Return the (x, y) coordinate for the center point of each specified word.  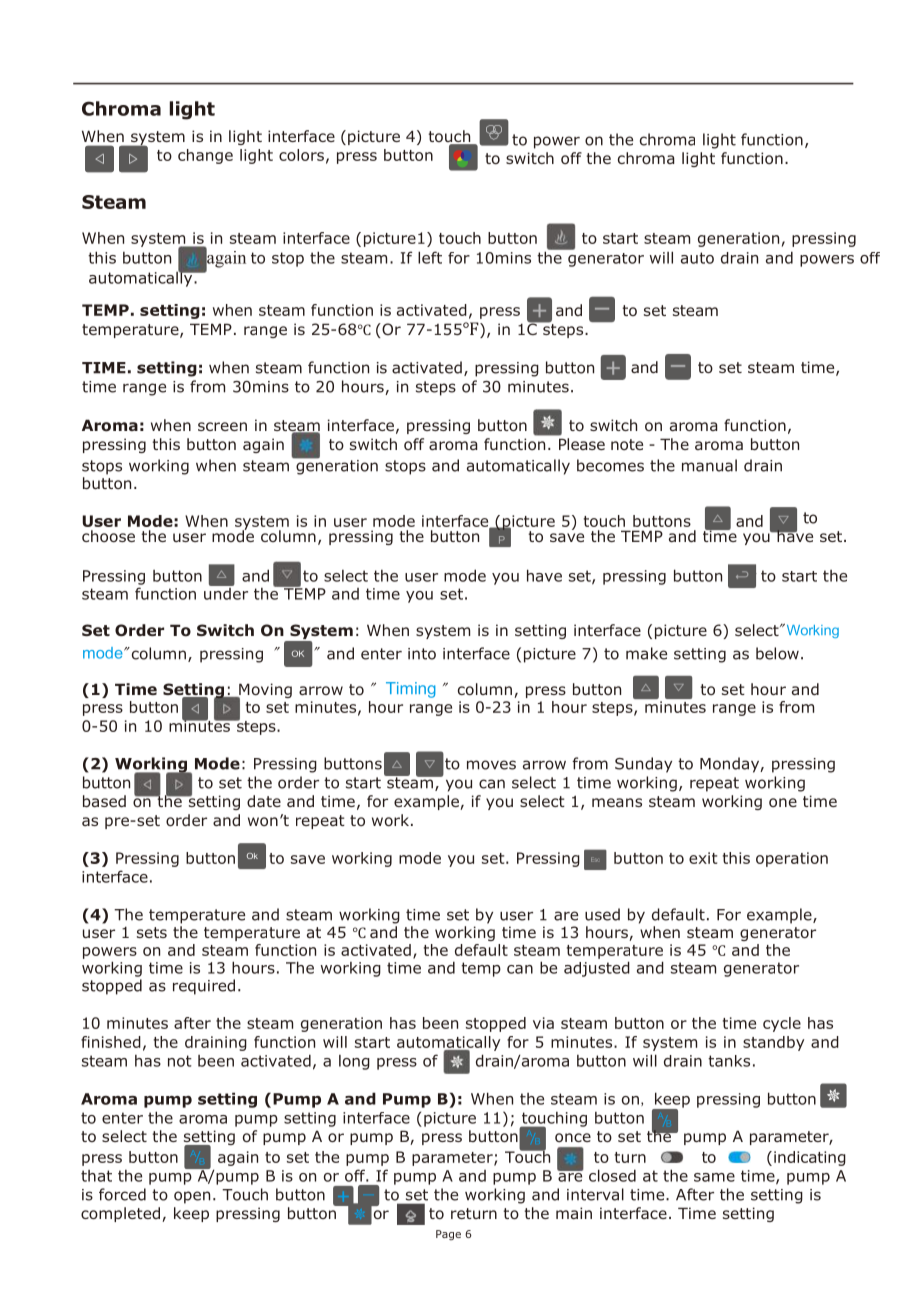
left (430, 257)
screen (222, 426)
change (205, 156)
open (192, 1197)
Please (582, 444)
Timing (411, 690)
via (543, 1023)
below (777, 653)
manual (709, 465)
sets (152, 932)
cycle (782, 1024)
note (627, 444)
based (104, 801)
